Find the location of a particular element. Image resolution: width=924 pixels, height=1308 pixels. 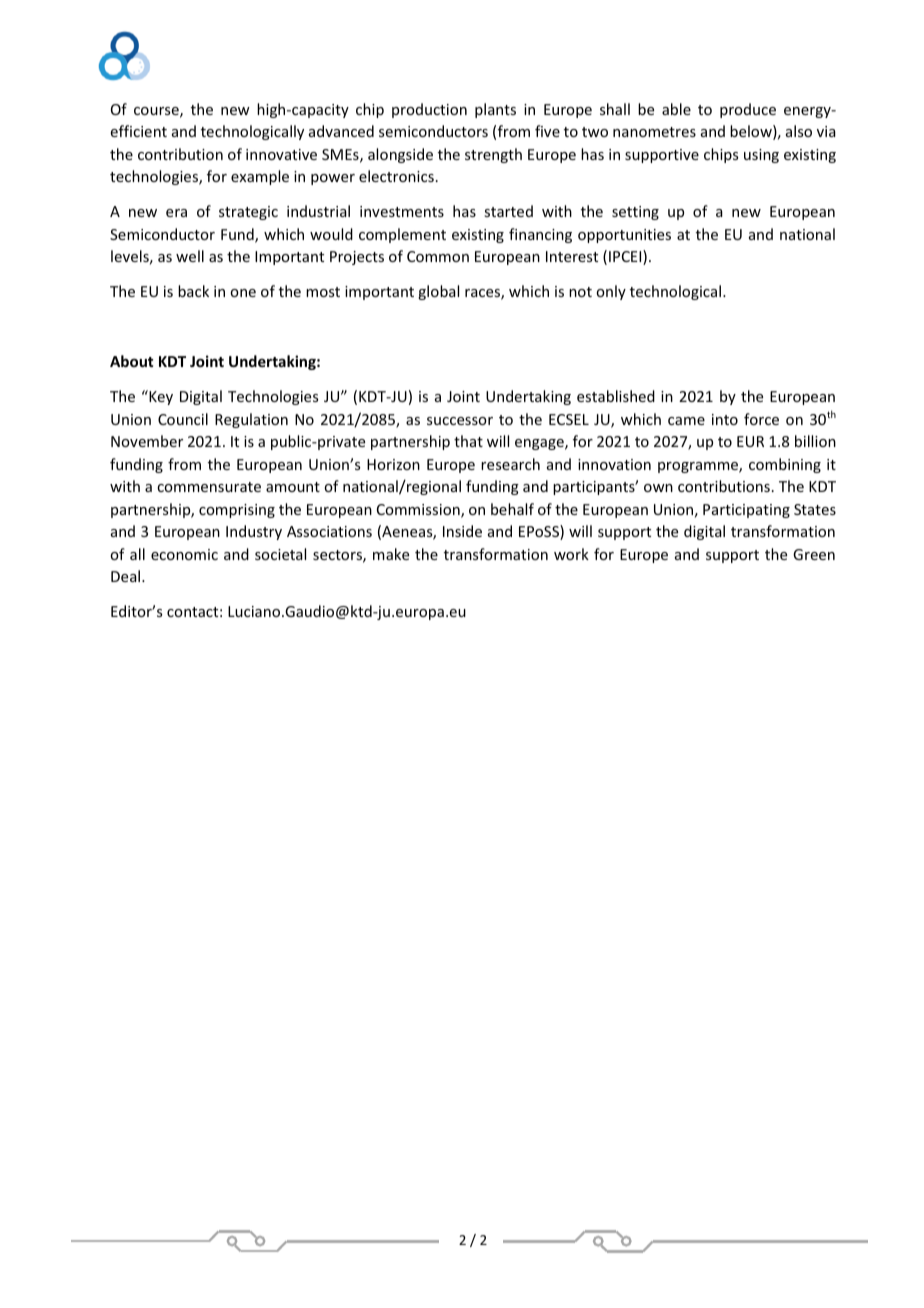

make is located at coordinates (391, 554).
